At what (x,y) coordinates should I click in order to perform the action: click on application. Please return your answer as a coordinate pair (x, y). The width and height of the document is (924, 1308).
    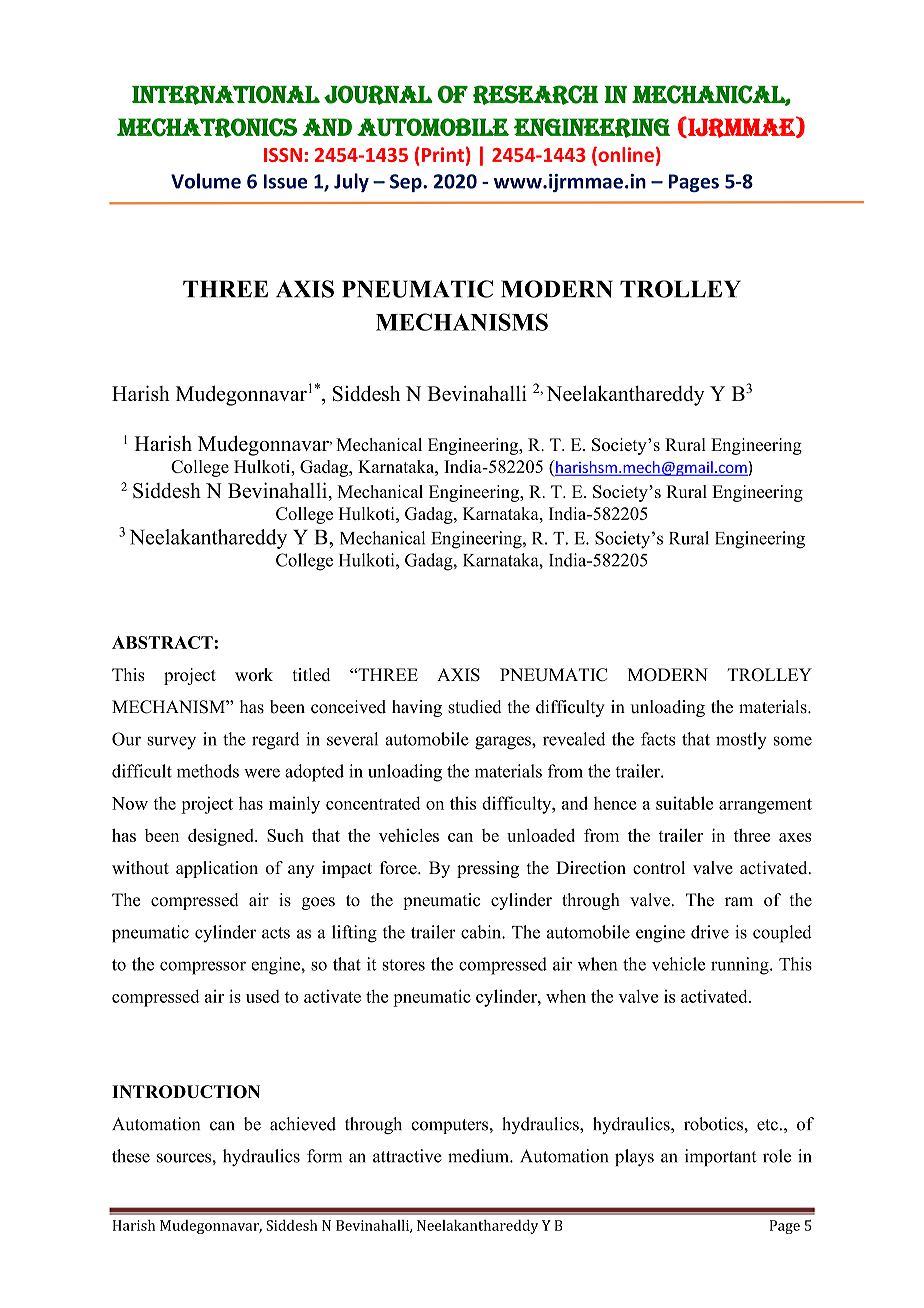
    Looking at the image, I should click on (217, 869).
